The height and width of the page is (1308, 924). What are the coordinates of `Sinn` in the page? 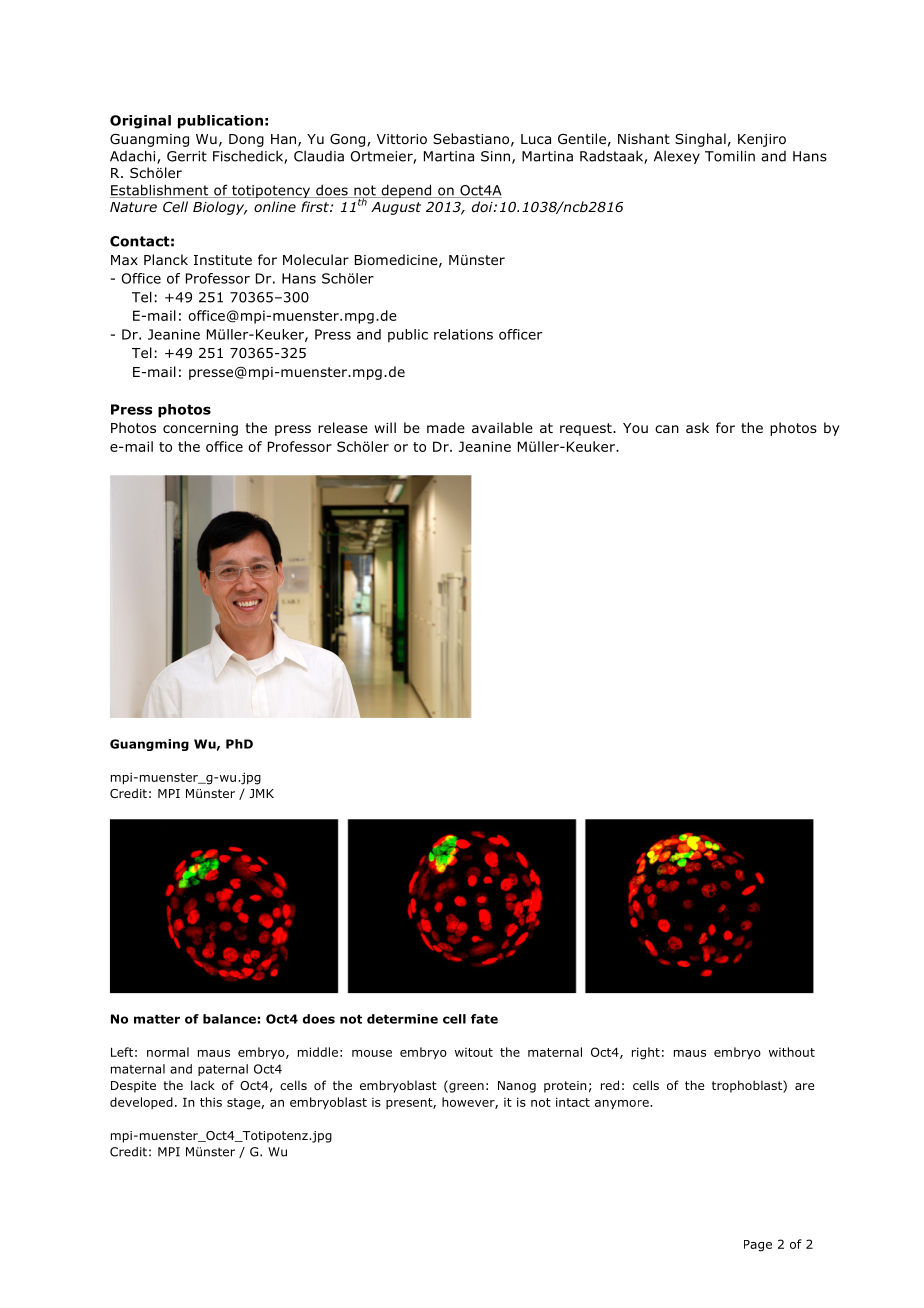 It's located at (495, 156).
